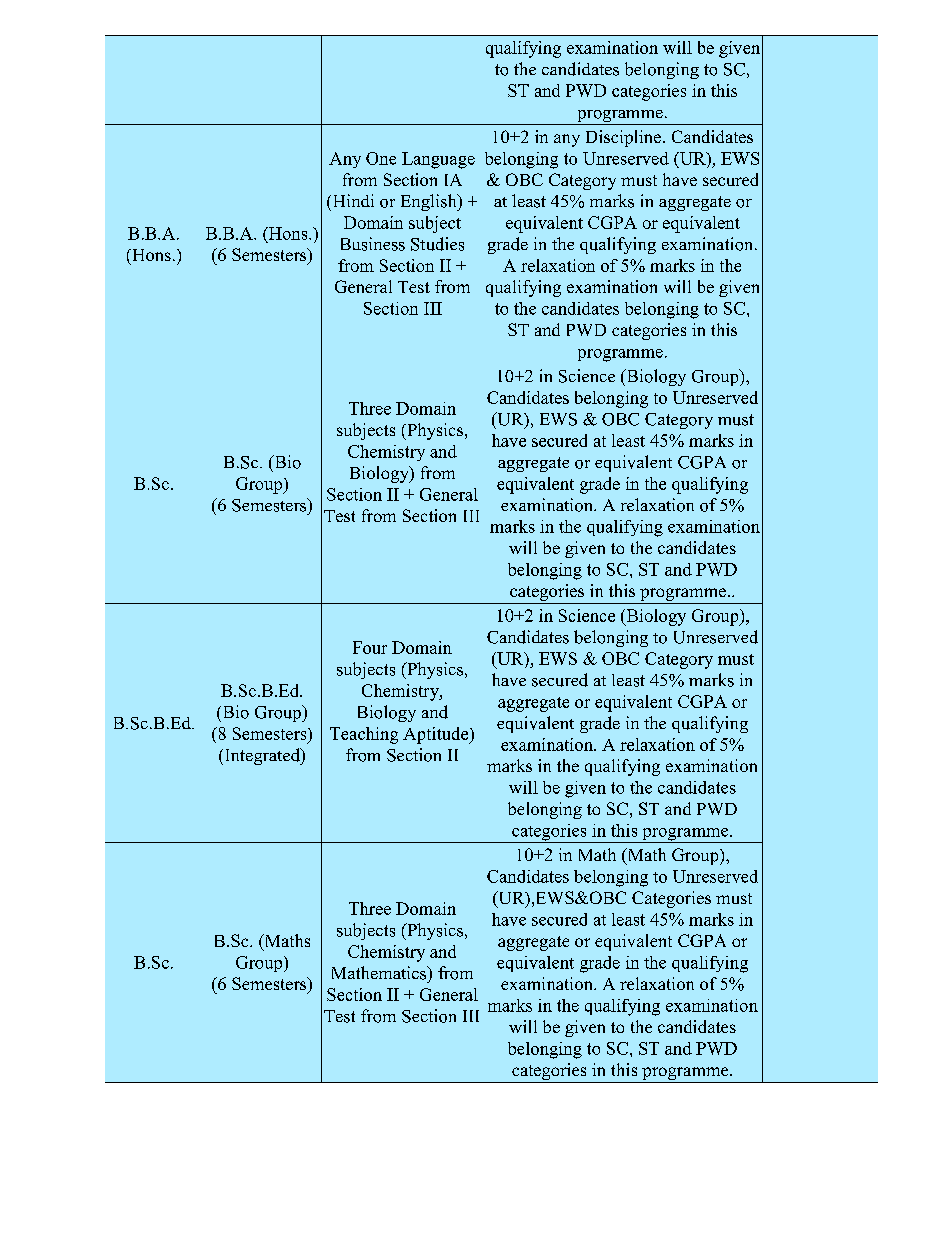 The height and width of the page is (1233, 952). Describe the element at coordinates (437, 244) in the page. I see `Studies` at that location.
